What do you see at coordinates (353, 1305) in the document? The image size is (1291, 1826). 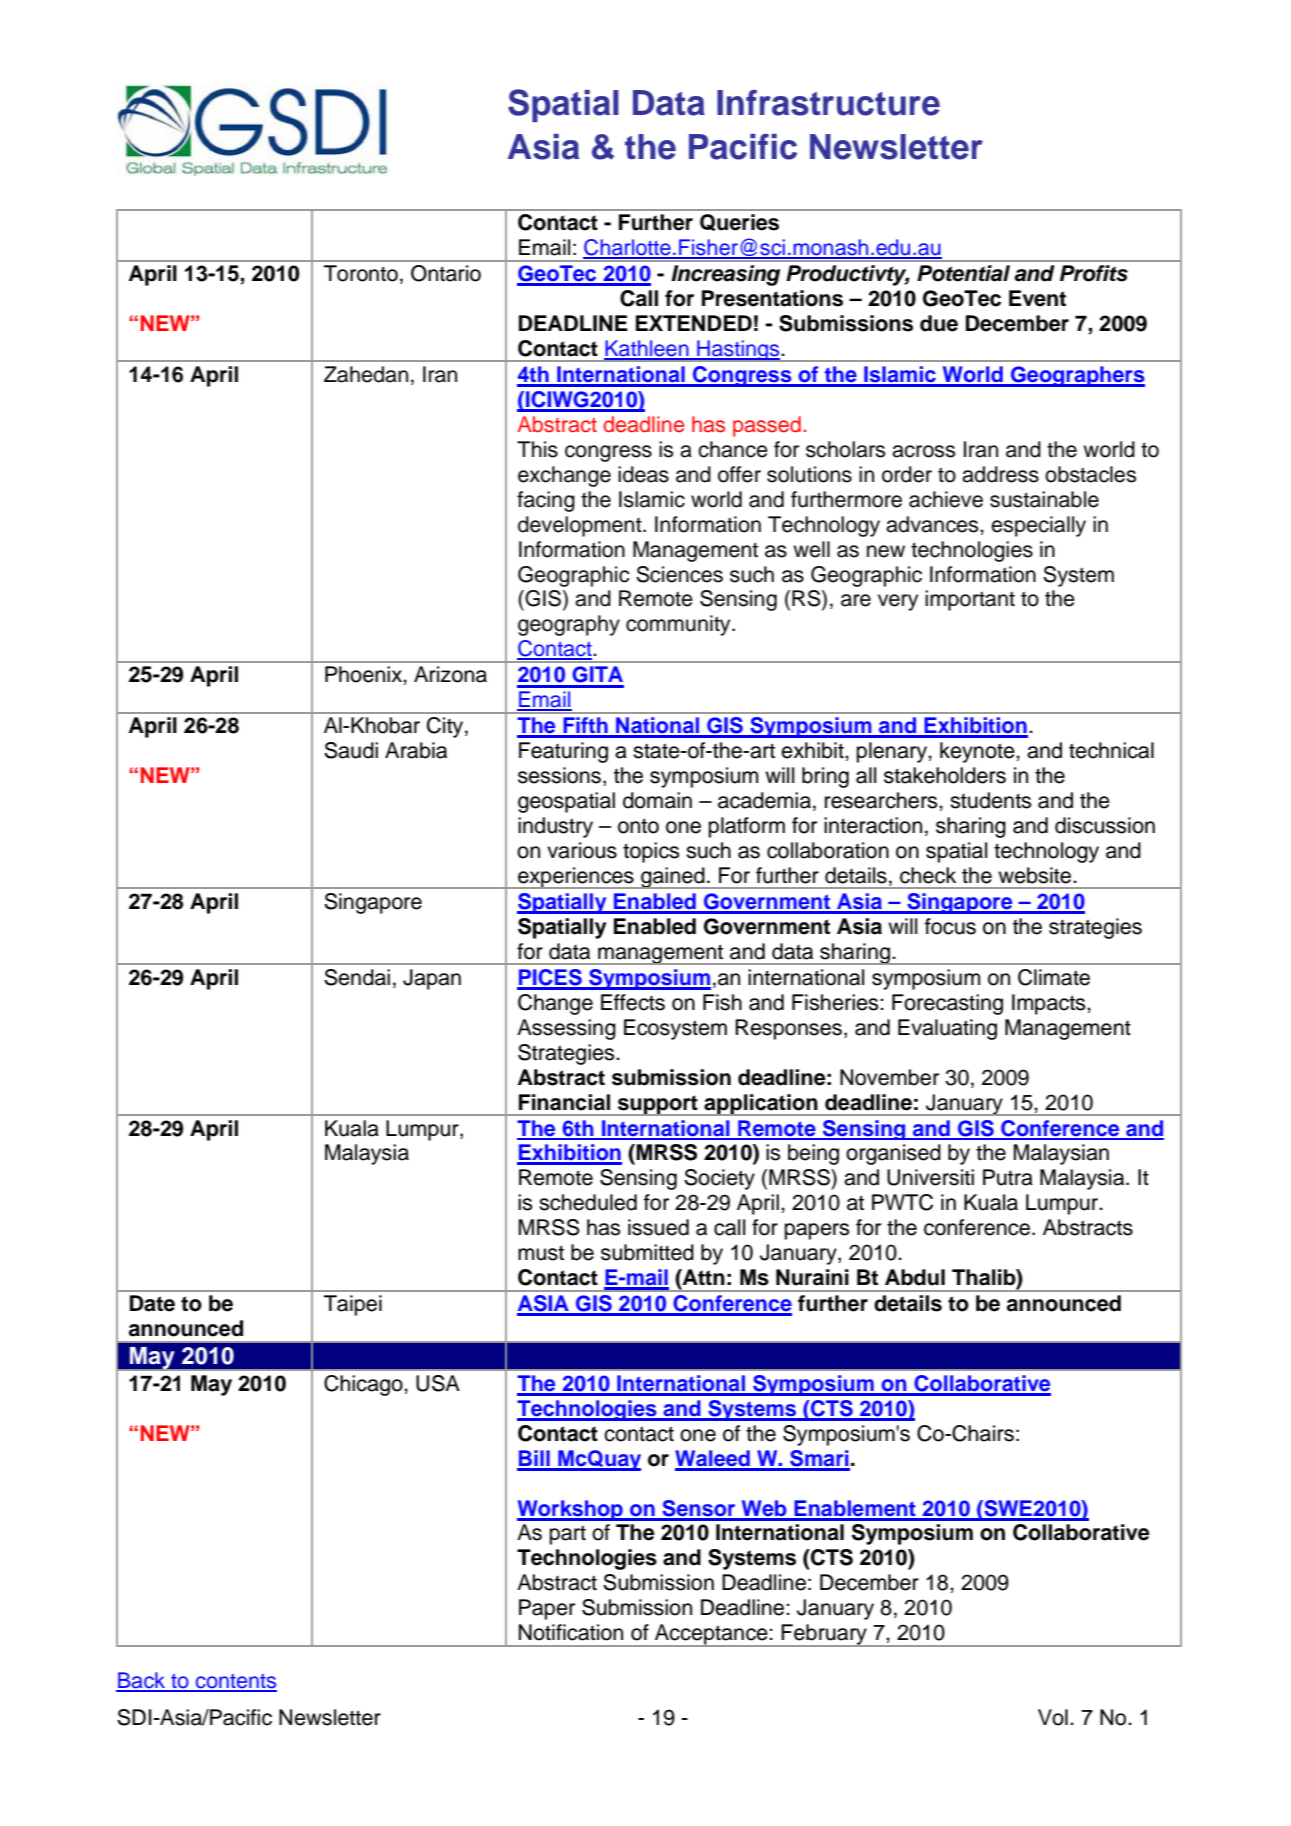 I see `Taipei` at bounding box center [353, 1305].
